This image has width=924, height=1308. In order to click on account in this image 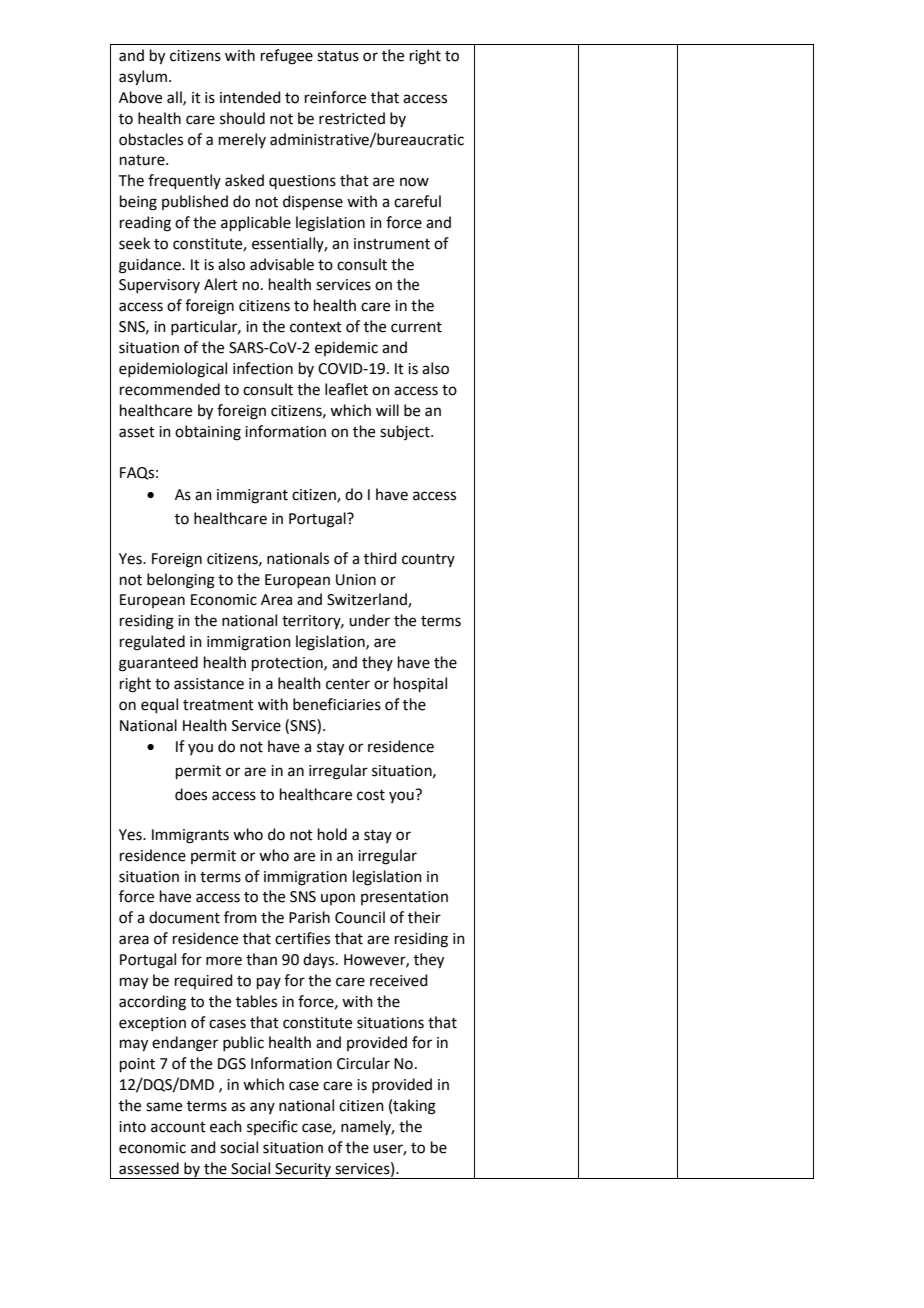, I will do `click(178, 1127)`.
